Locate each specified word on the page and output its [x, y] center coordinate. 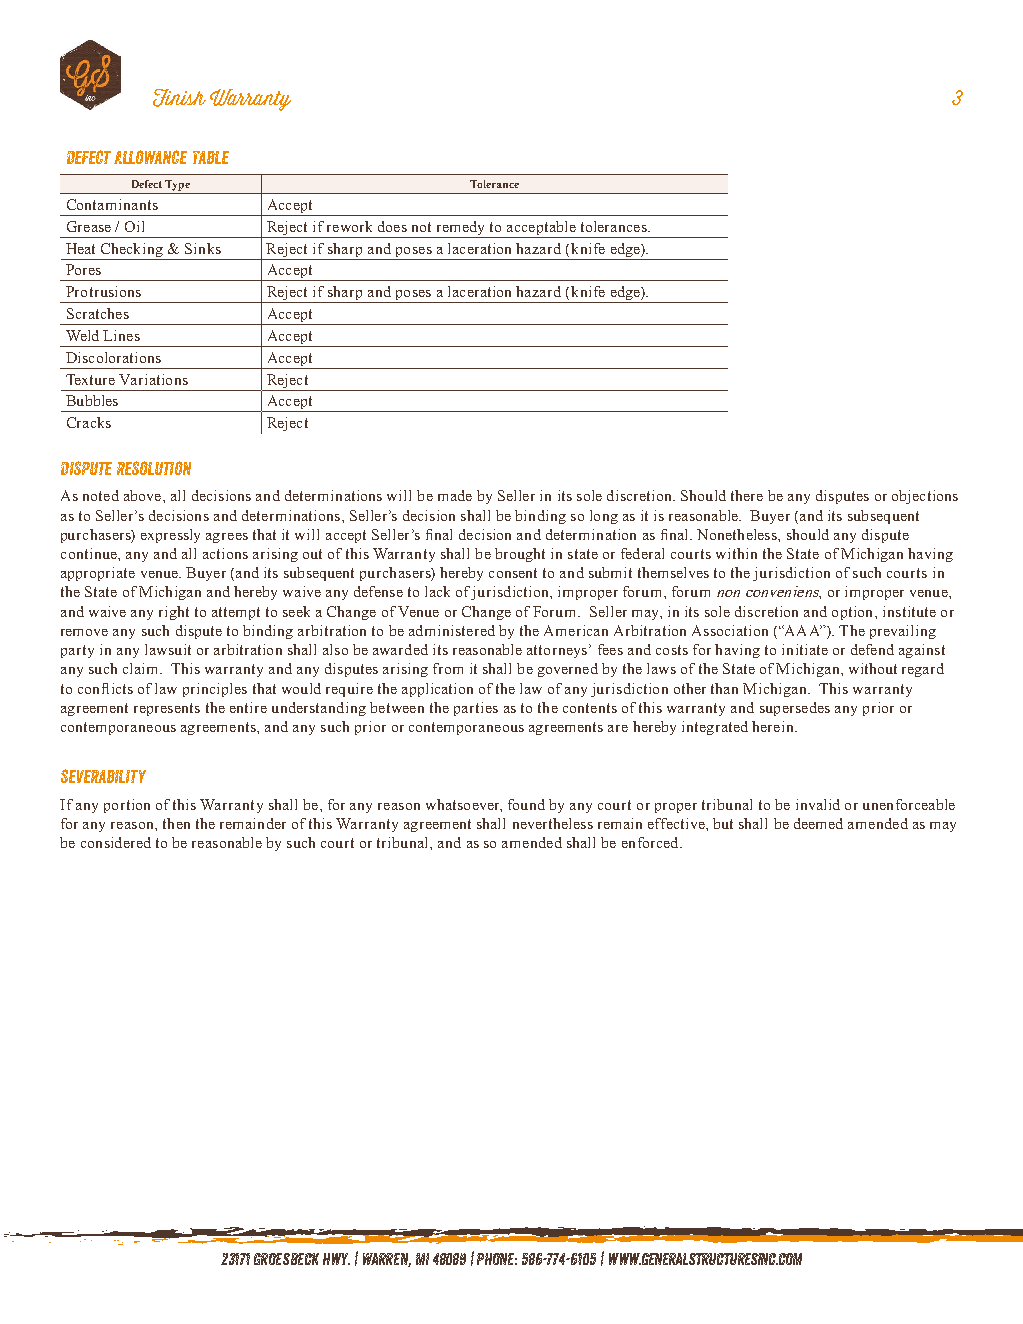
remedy [460, 229]
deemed [818, 823]
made [455, 495]
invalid [818, 804]
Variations [153, 379]
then [176, 823]
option [854, 613]
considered [116, 842]
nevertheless [553, 823]
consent [513, 573]
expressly [170, 536]
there [747, 495]
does [392, 226]
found [526, 804]
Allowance [150, 157]
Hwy [336, 1259]
